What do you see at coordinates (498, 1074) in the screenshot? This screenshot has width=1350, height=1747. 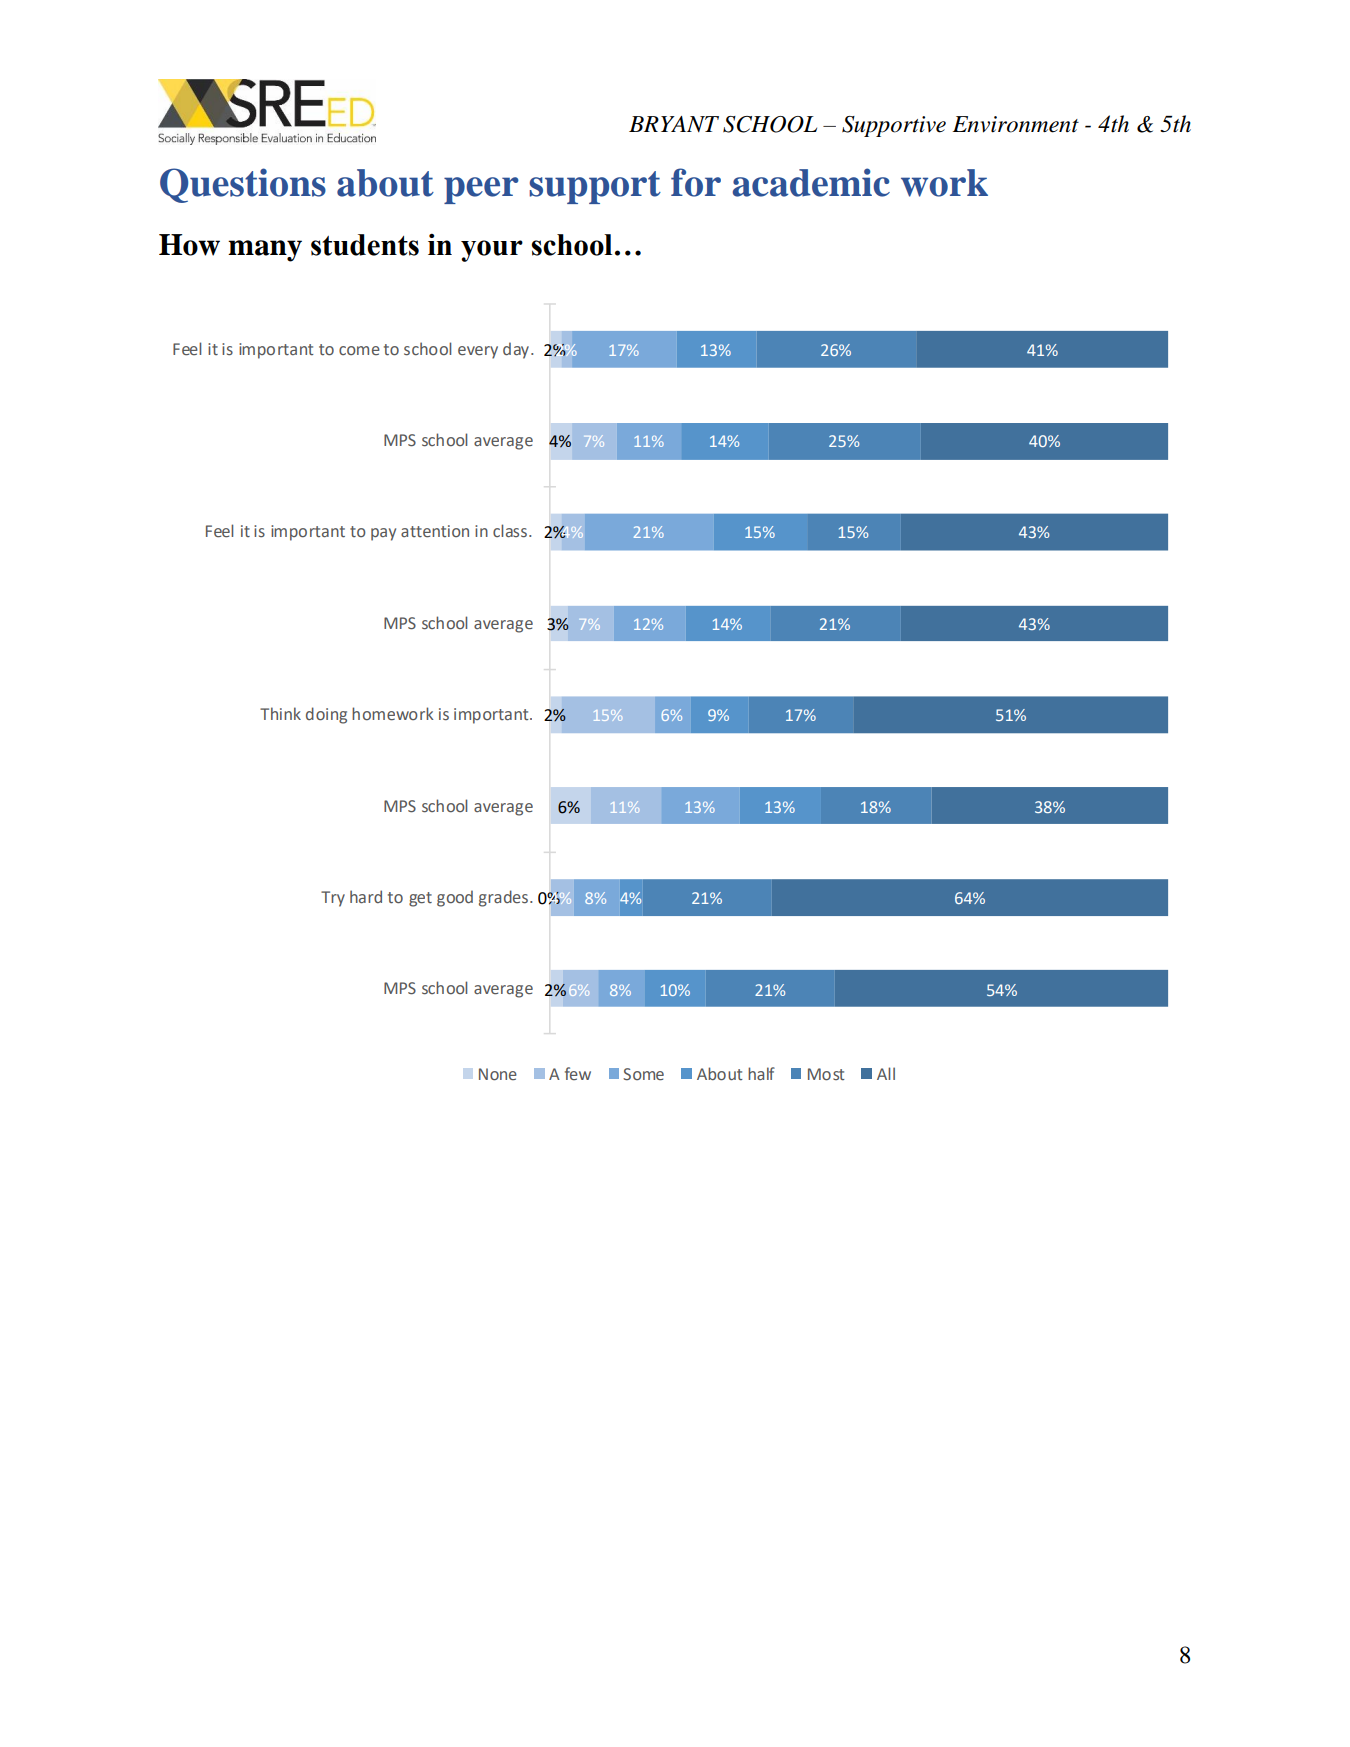 I see `None` at bounding box center [498, 1074].
